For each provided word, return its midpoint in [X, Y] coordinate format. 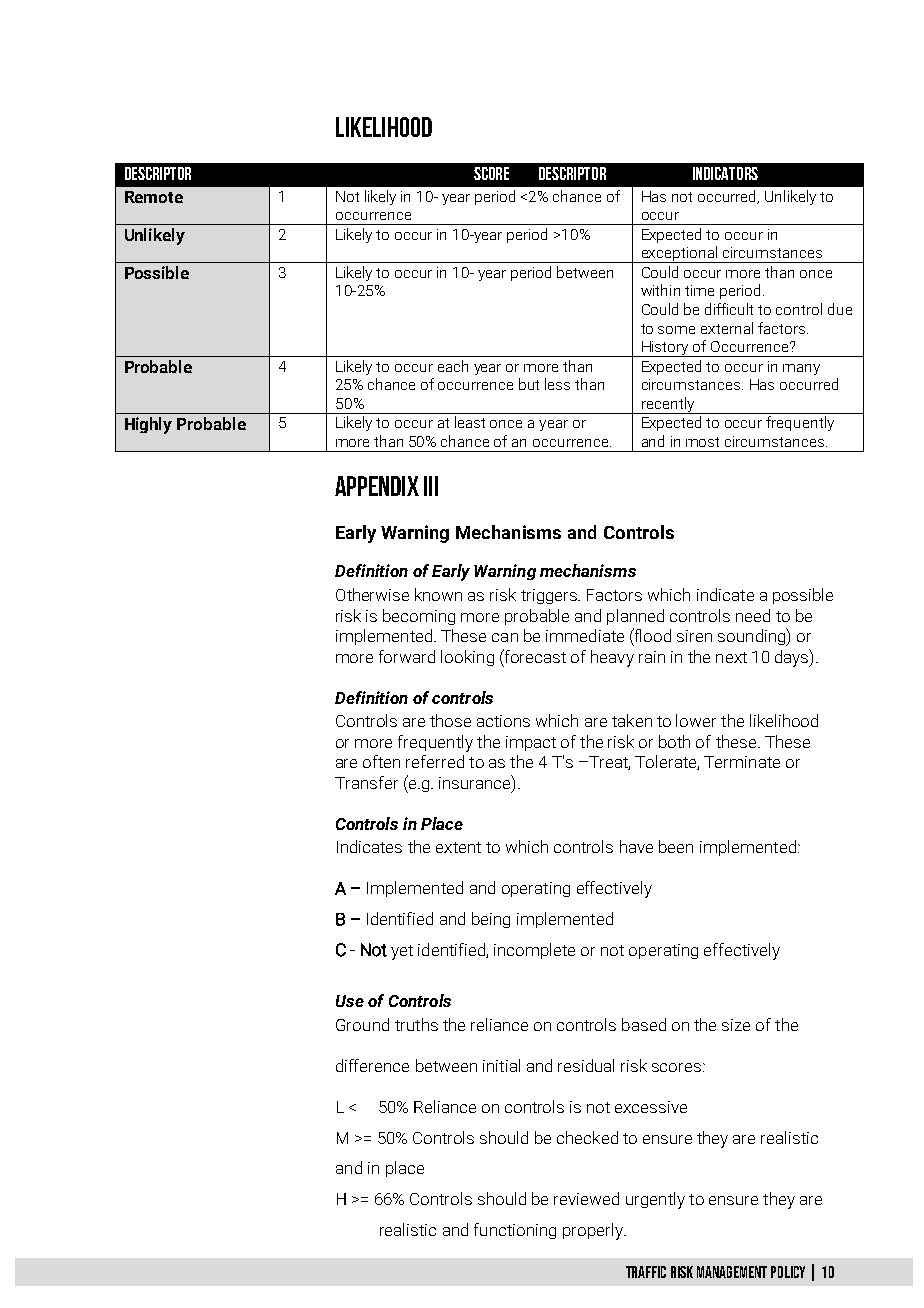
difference [372, 1065]
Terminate [742, 762]
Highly [148, 425]
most [702, 442]
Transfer [366, 782]
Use [350, 1001]
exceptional [679, 254]
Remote [154, 197]
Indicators [725, 173]
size [736, 1025]
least [470, 422]
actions [503, 721]
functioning [515, 1231]
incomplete [534, 951]
